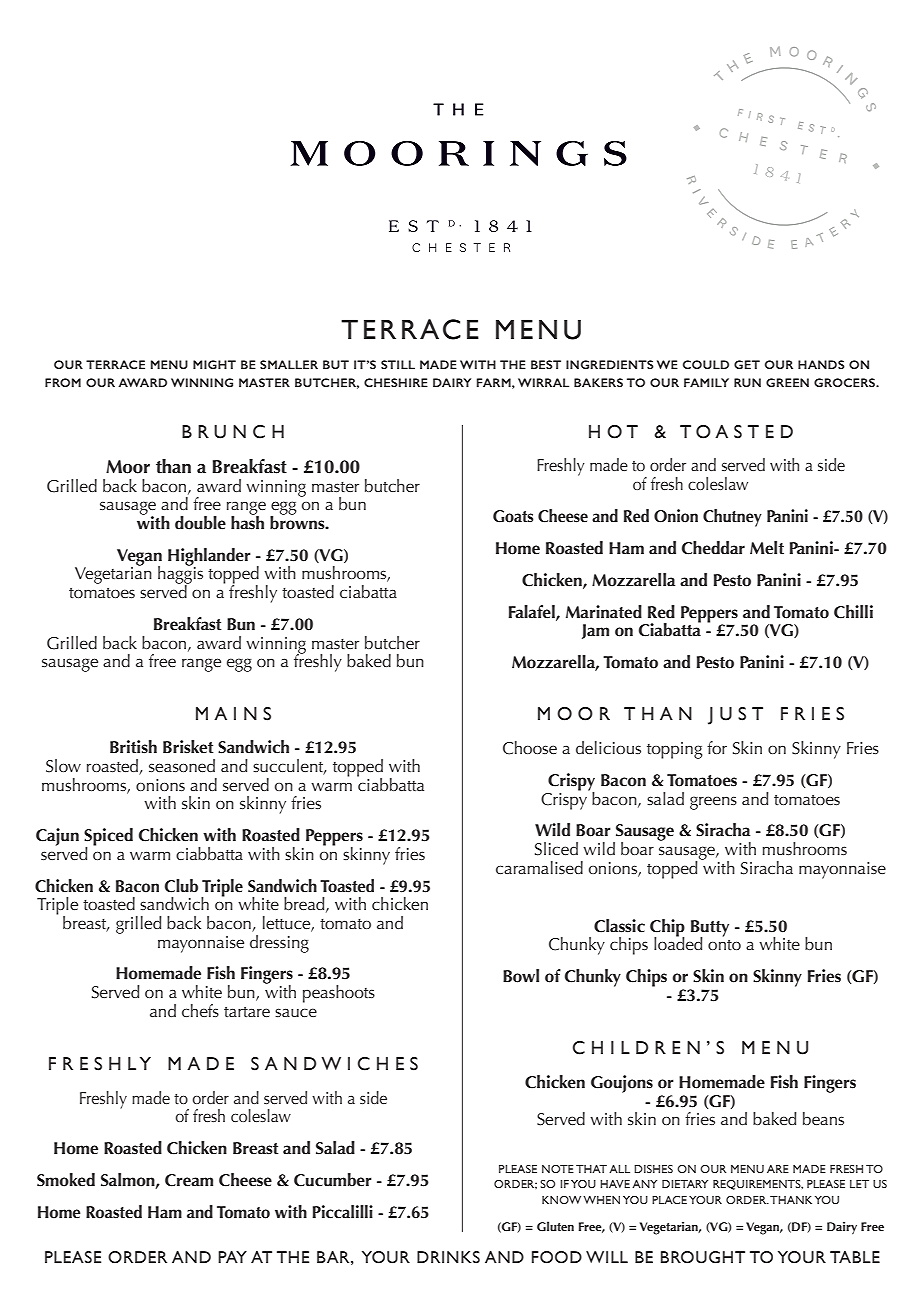  I want to click on CHESHIRE, so click(396, 382).
